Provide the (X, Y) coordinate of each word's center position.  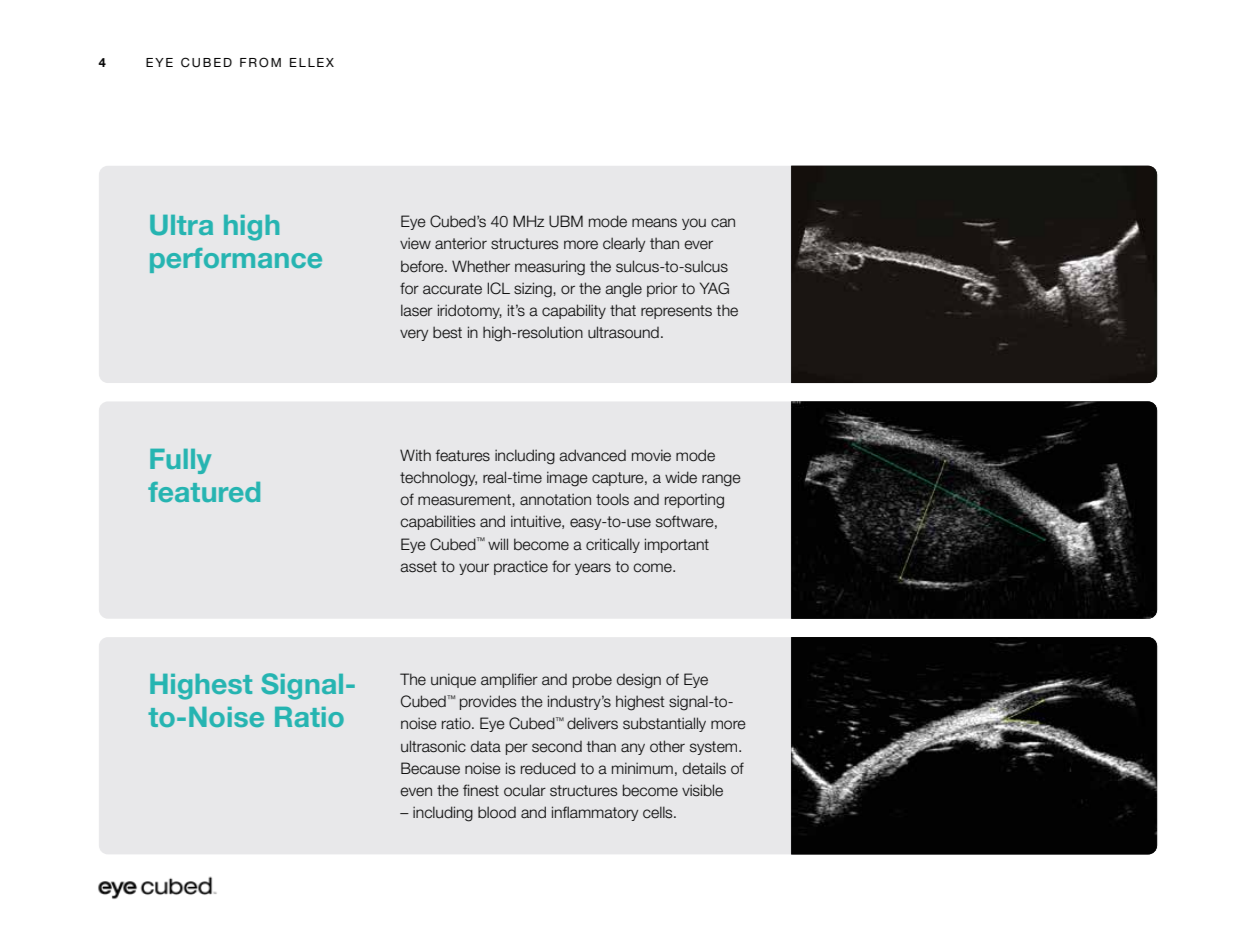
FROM (260, 62)
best (447, 332)
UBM (566, 221)
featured (204, 492)
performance (236, 260)
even (416, 792)
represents (676, 312)
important (677, 545)
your (474, 569)
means (654, 223)
